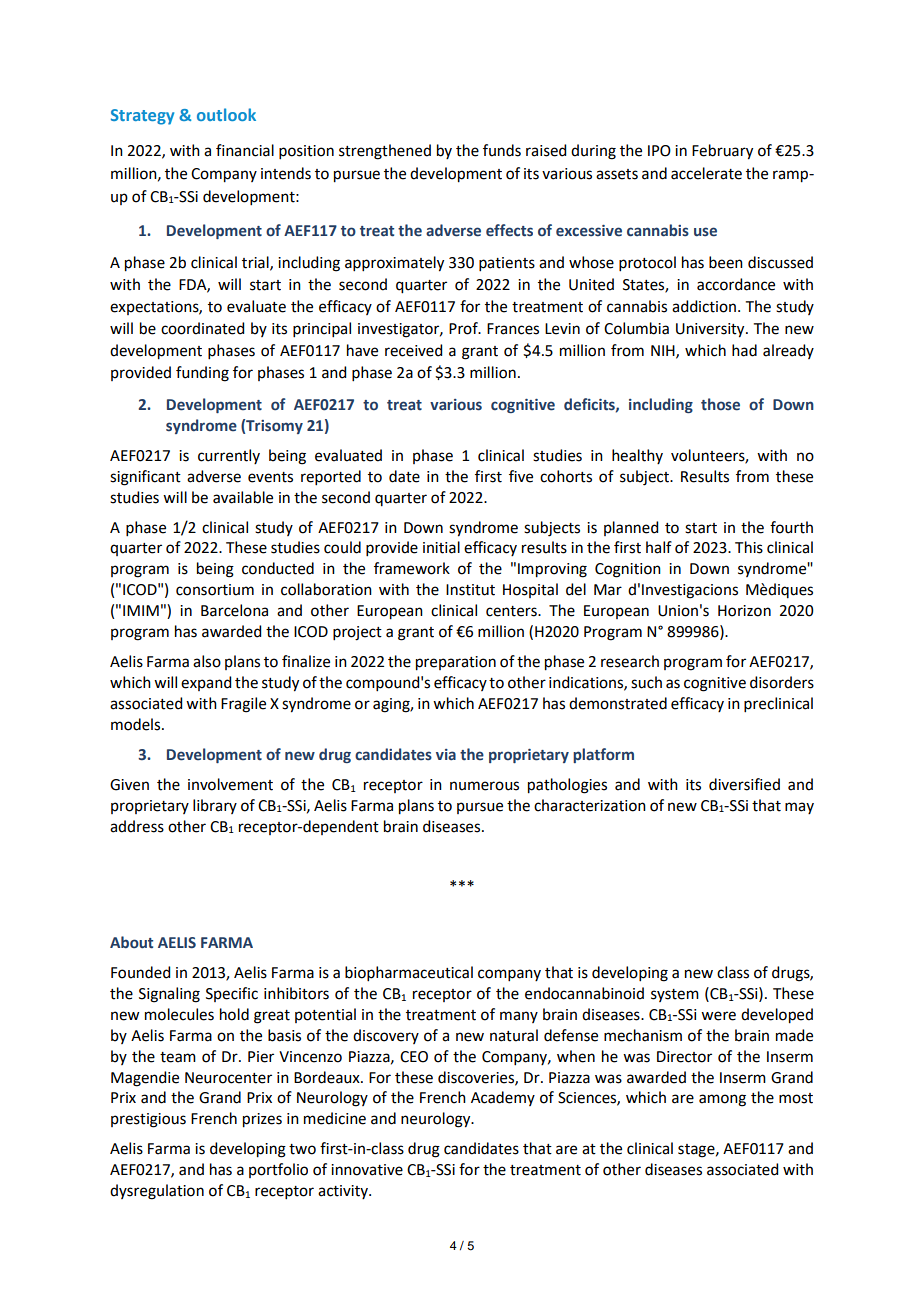 This screenshot has height=1308, width=924. Describe the element at coordinates (207, 661) in the screenshot. I see `also` at that location.
